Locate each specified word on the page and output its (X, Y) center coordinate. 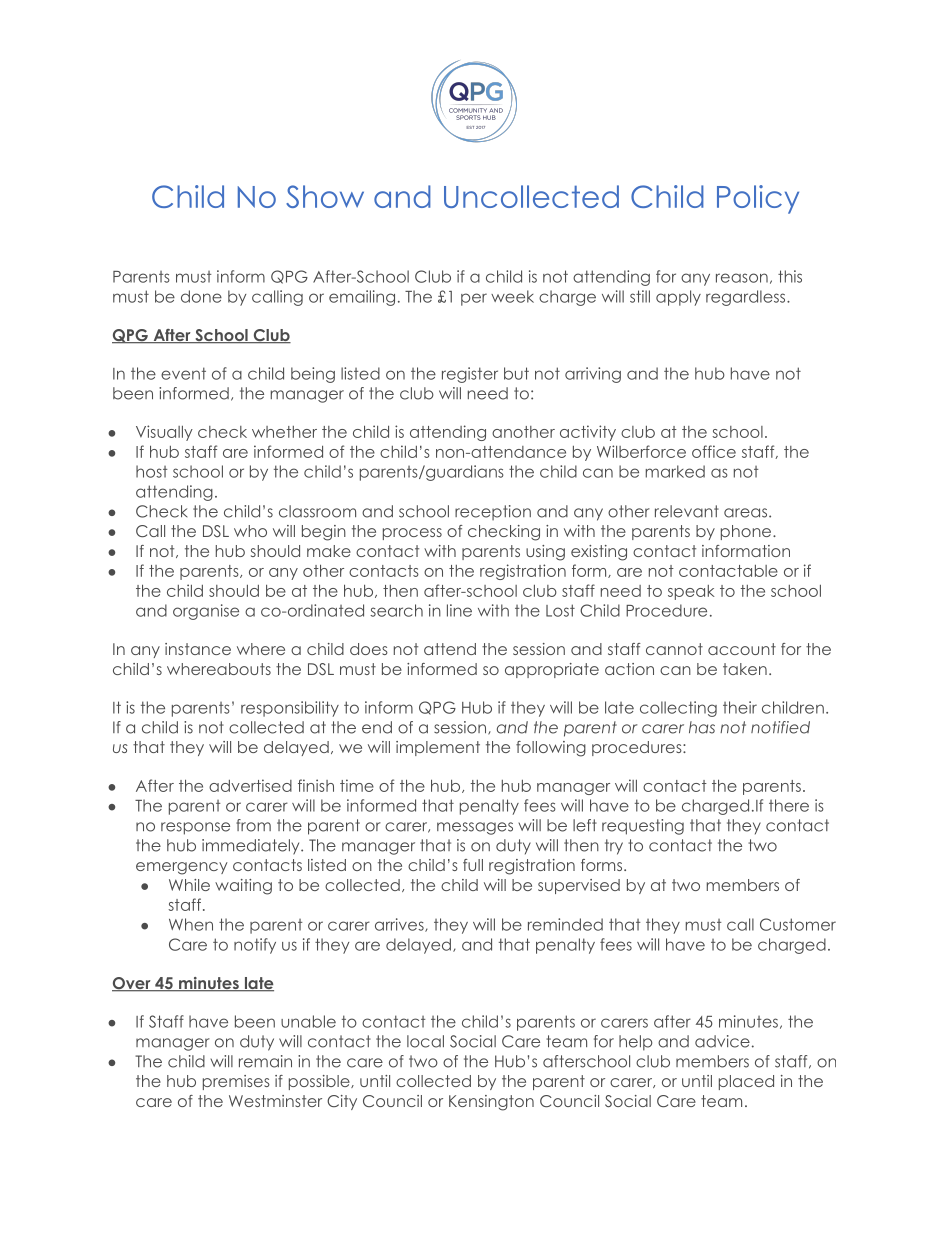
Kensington (491, 1103)
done (201, 296)
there (789, 805)
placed (746, 1082)
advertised (250, 785)
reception (493, 512)
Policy (758, 199)
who (250, 531)
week (512, 296)
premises (236, 1082)
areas (745, 513)
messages (475, 828)
